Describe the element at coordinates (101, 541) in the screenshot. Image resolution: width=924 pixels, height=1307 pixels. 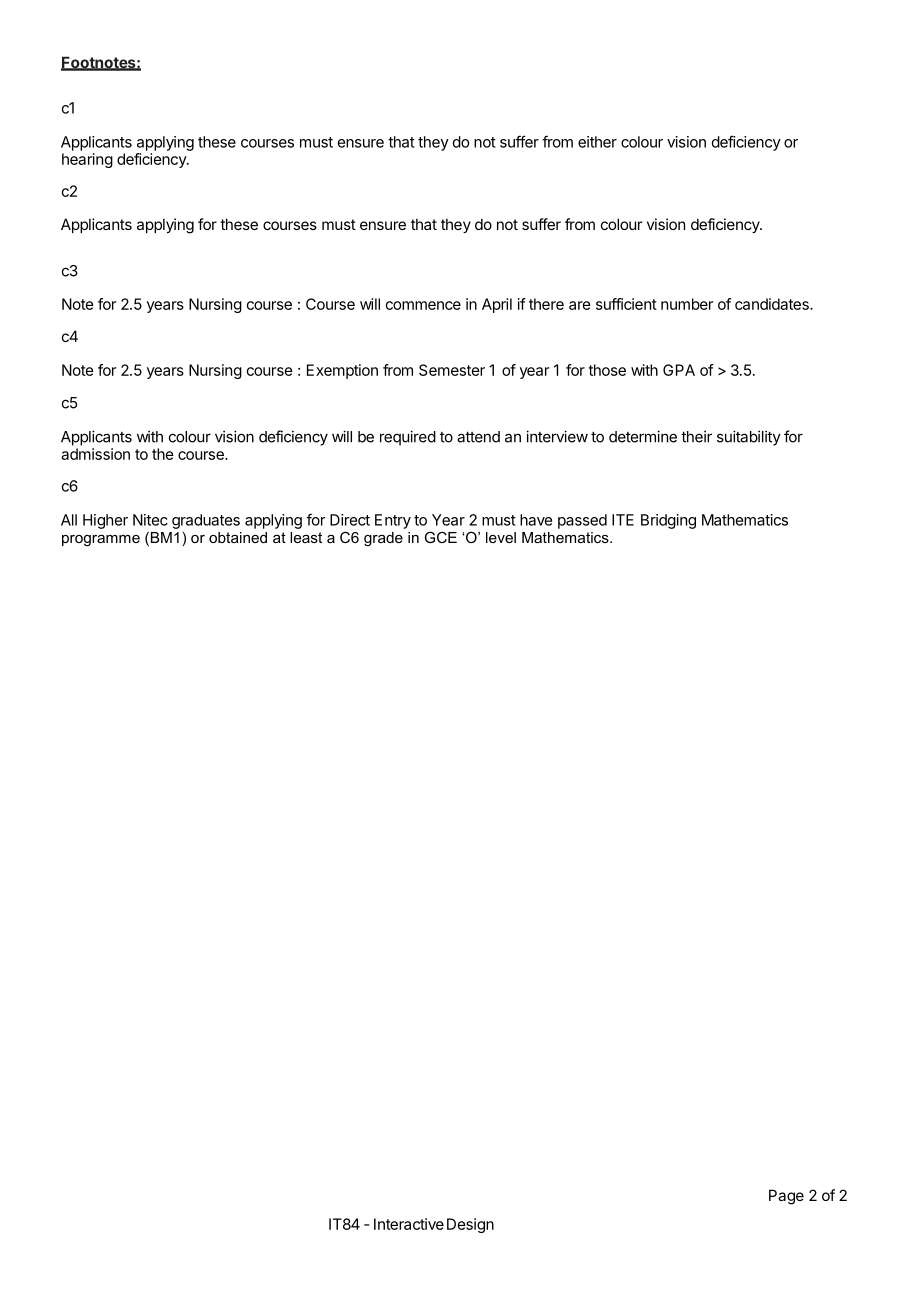
I see `programme` at that location.
